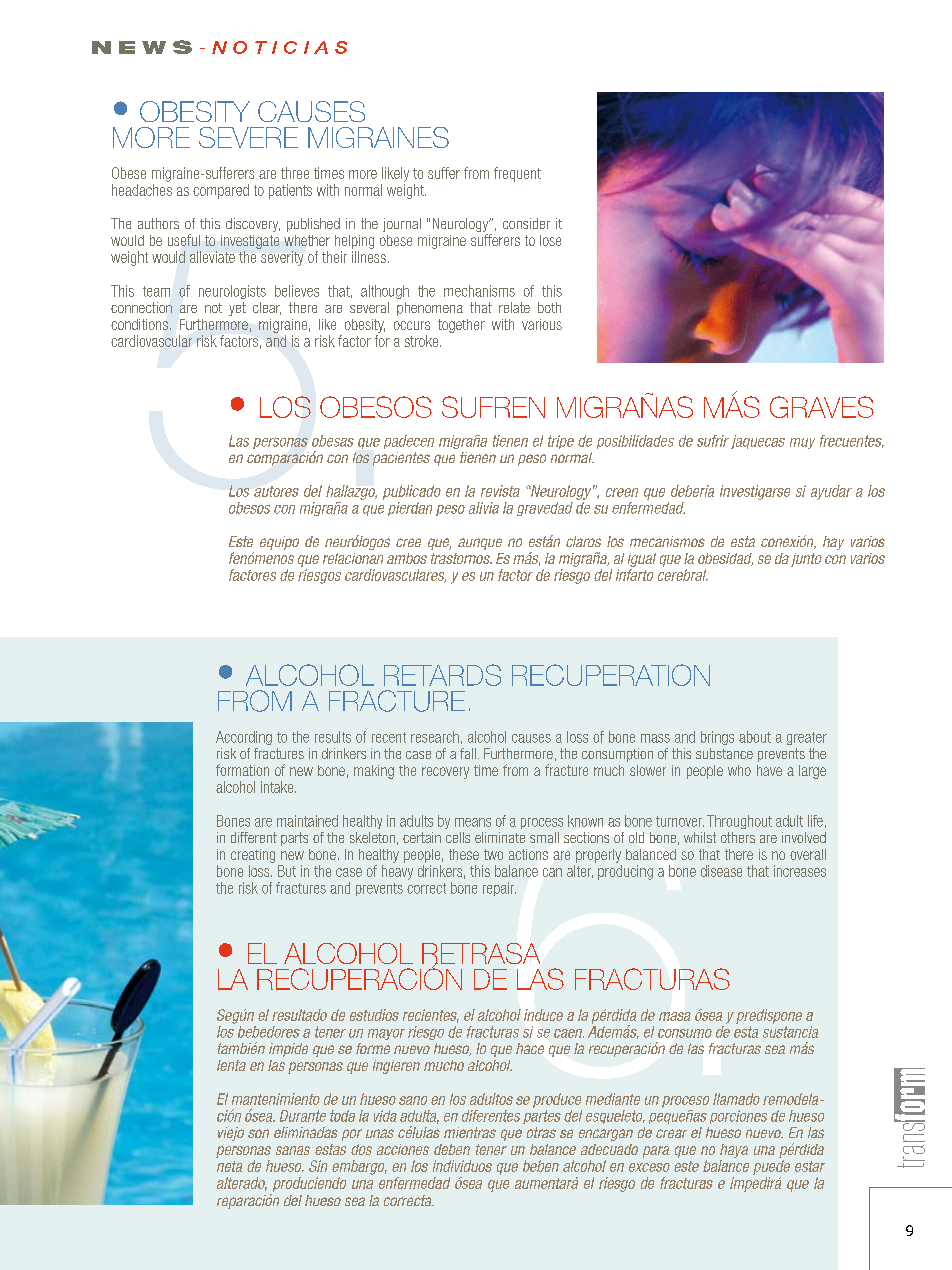 This image has height=1270, width=952. What do you see at coordinates (499, 889) in the image?
I see `repair` at bounding box center [499, 889].
